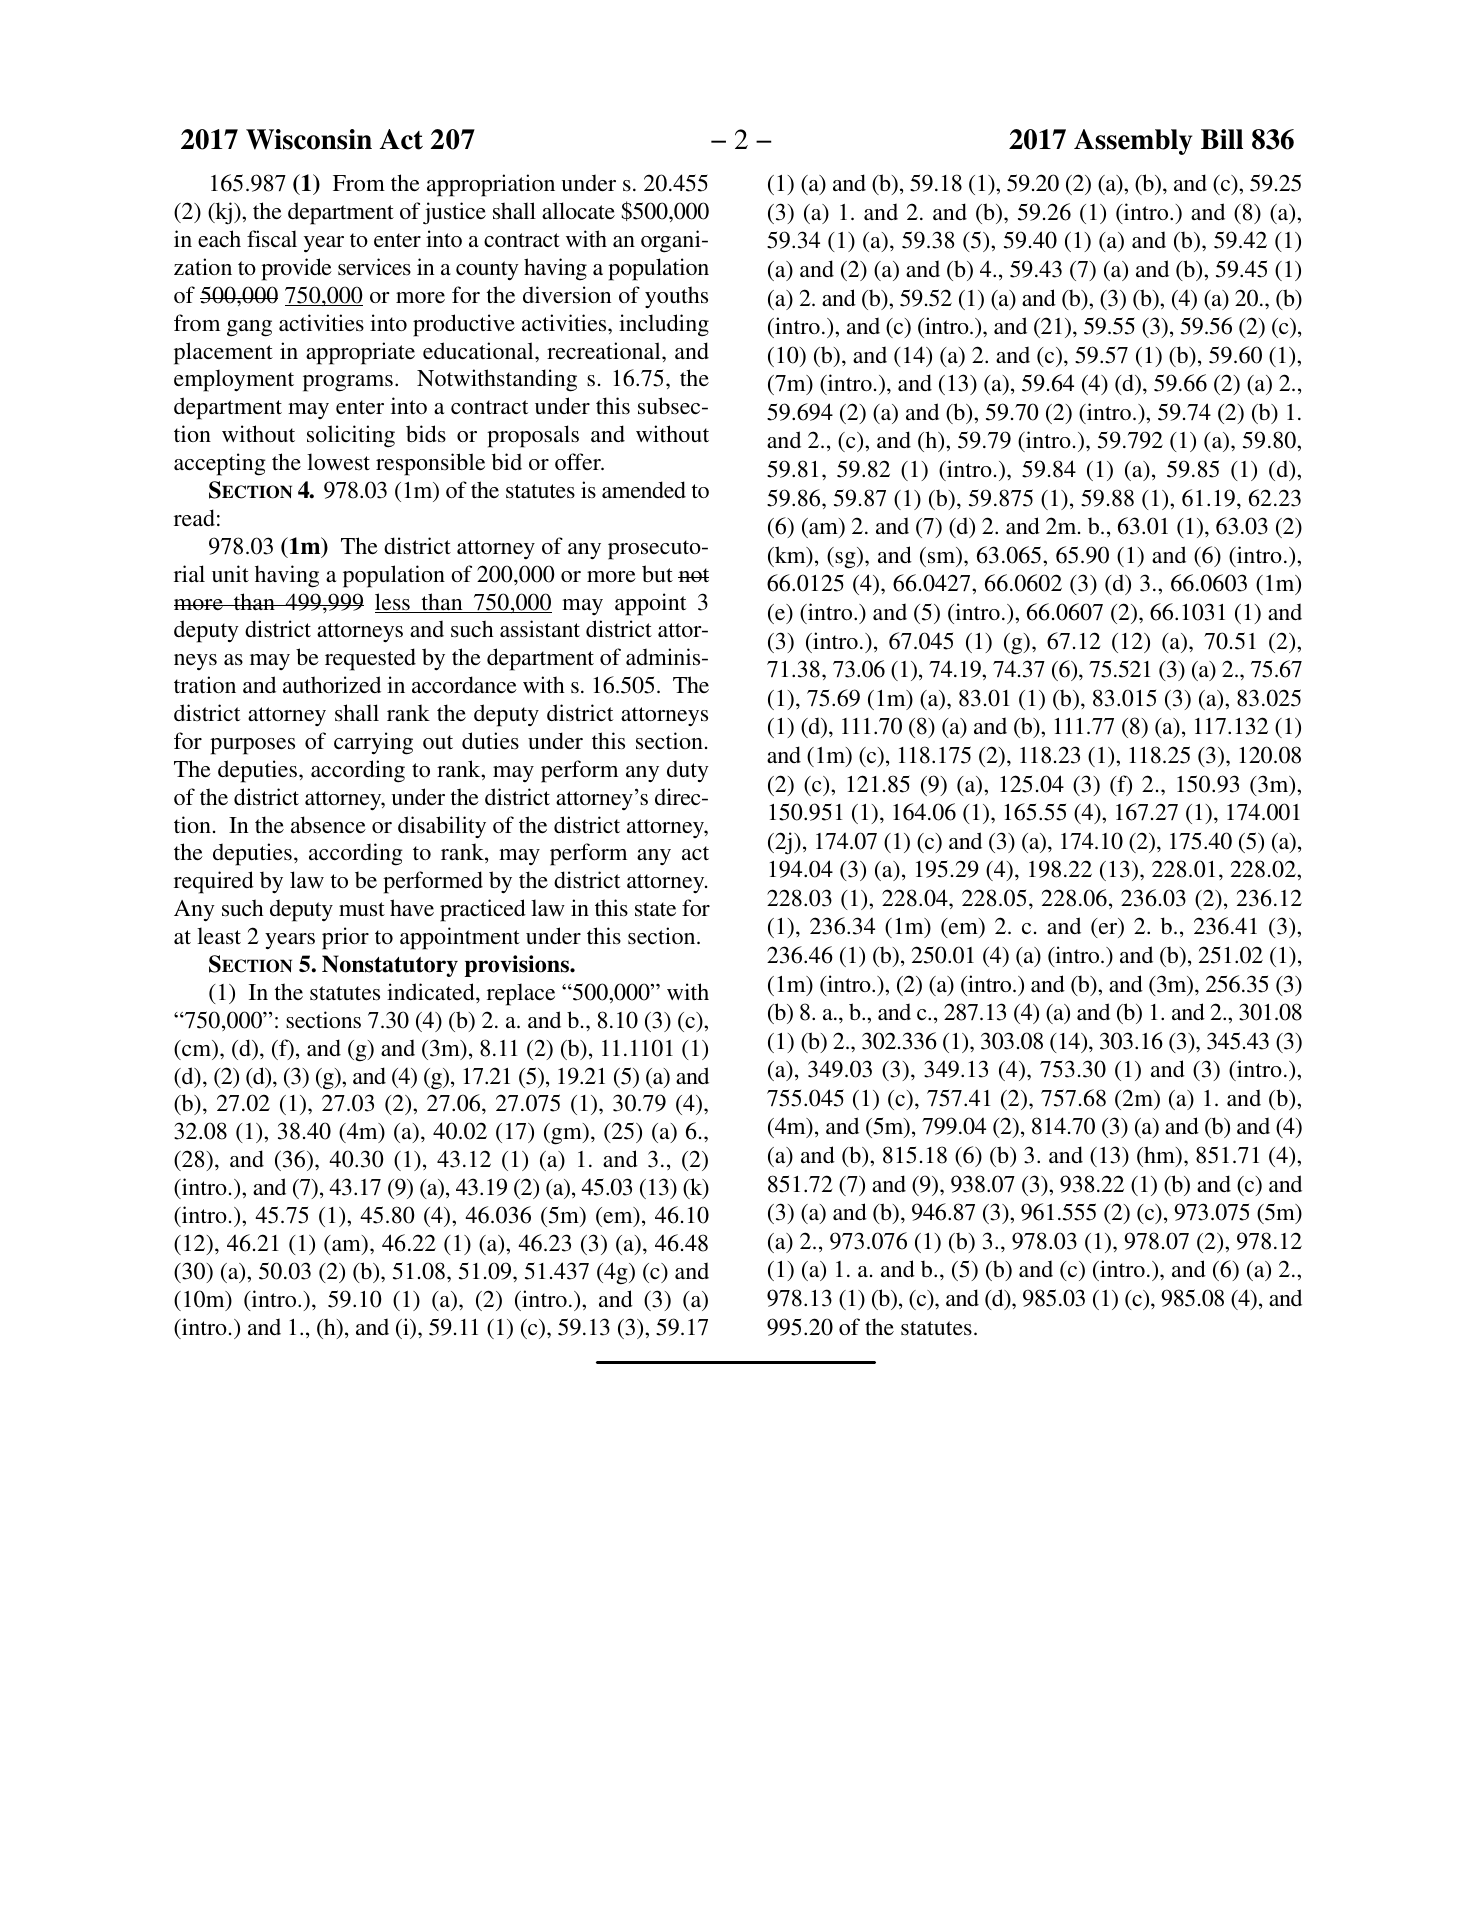 The image size is (1476, 1911). What do you see at coordinates (373, 743) in the screenshot?
I see `carrying` at bounding box center [373, 743].
